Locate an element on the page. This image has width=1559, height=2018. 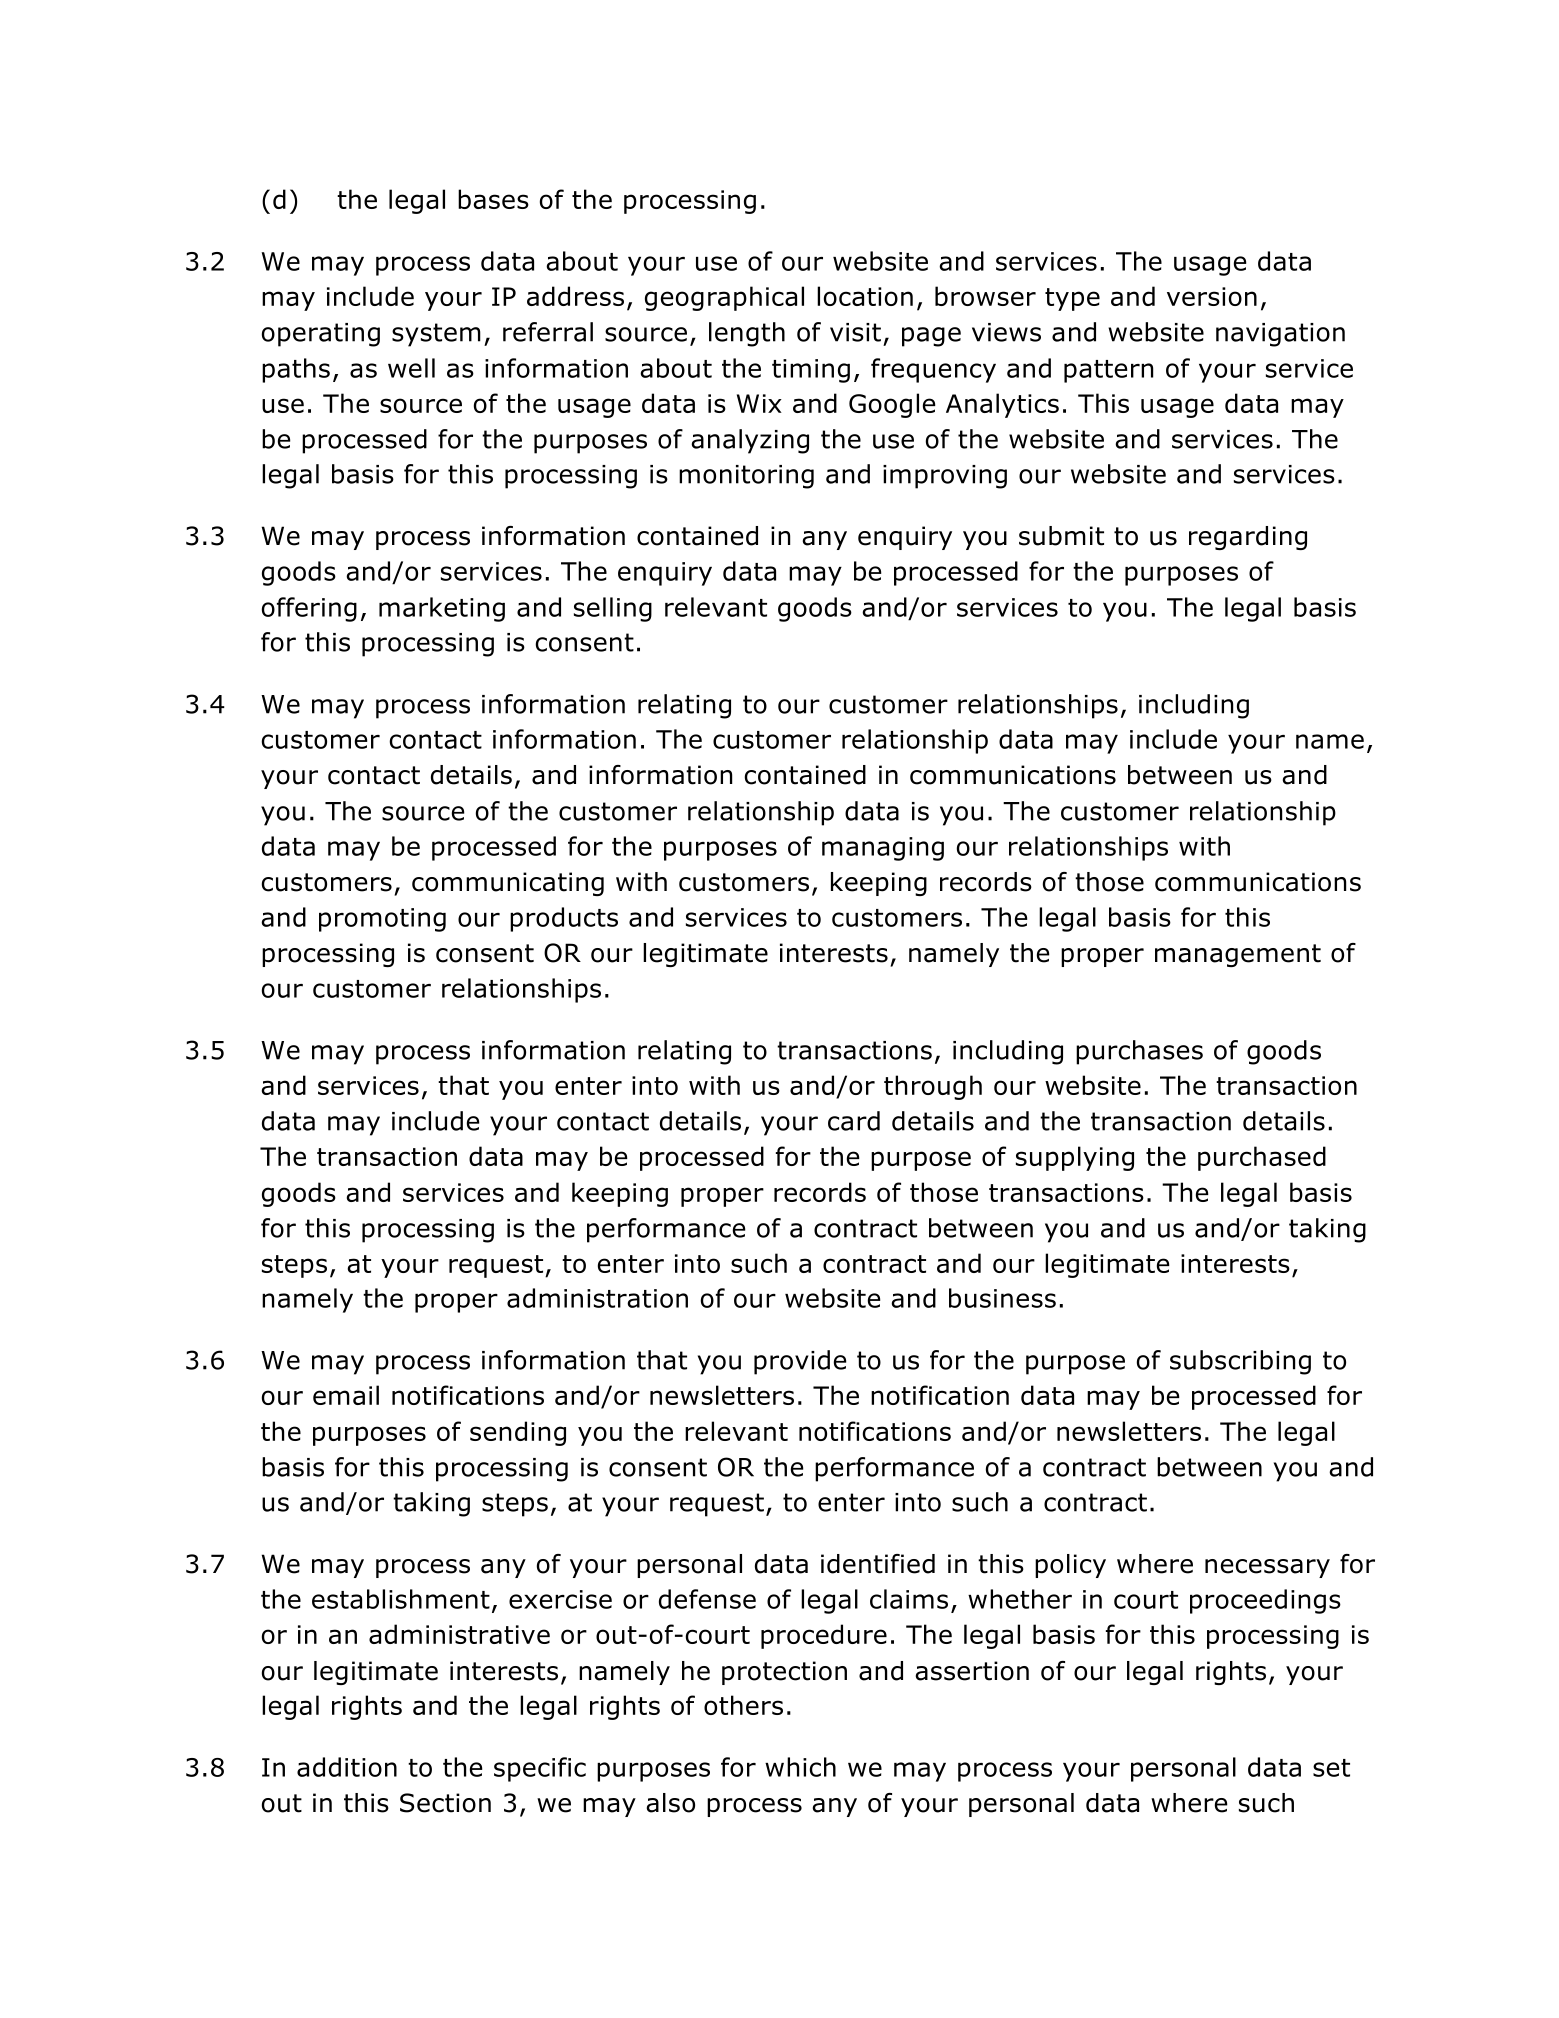
managing is located at coordinates (883, 849).
